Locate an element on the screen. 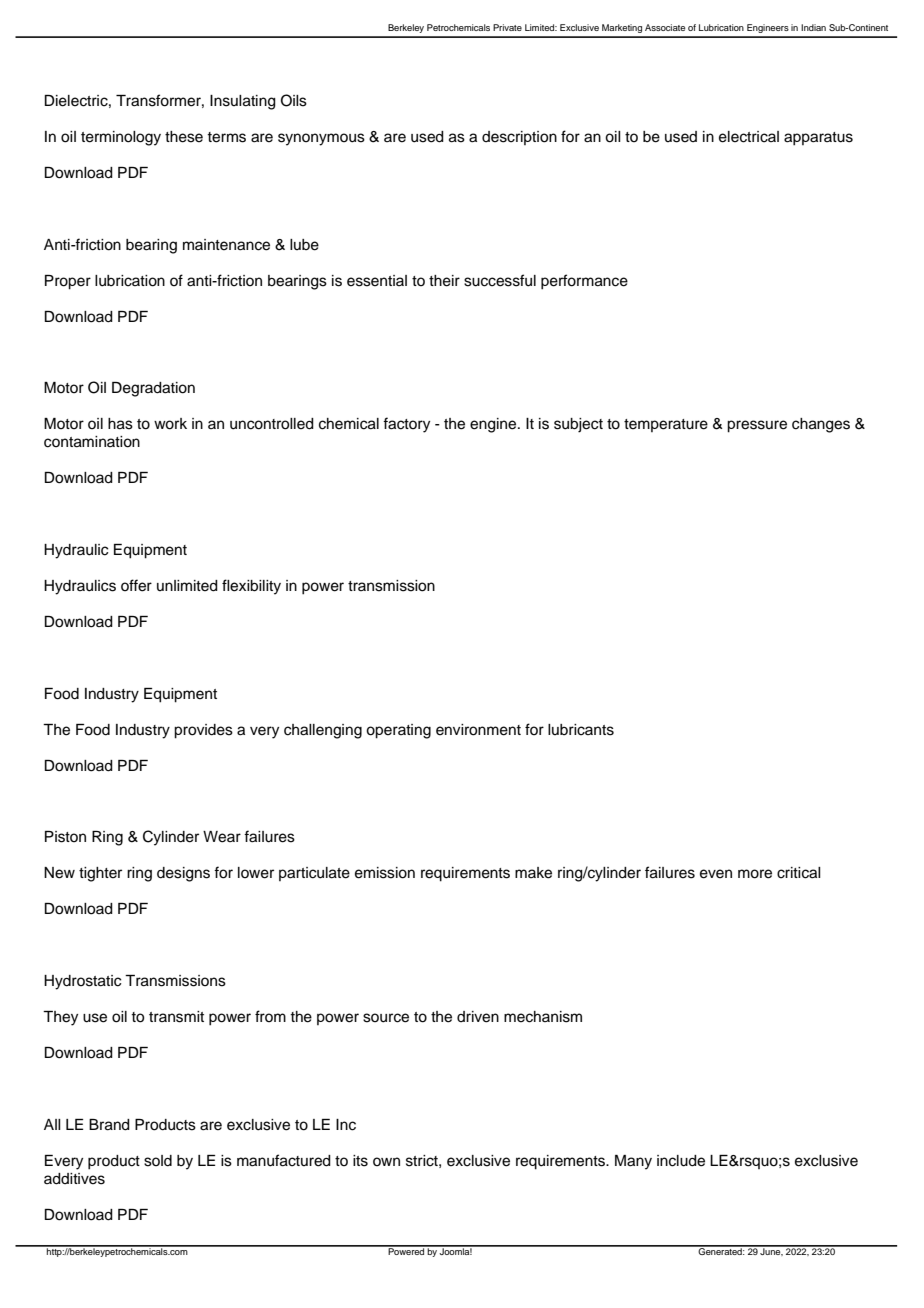 This screenshot has height=1308, width=924. Associate is located at coordinates (665, 27).
